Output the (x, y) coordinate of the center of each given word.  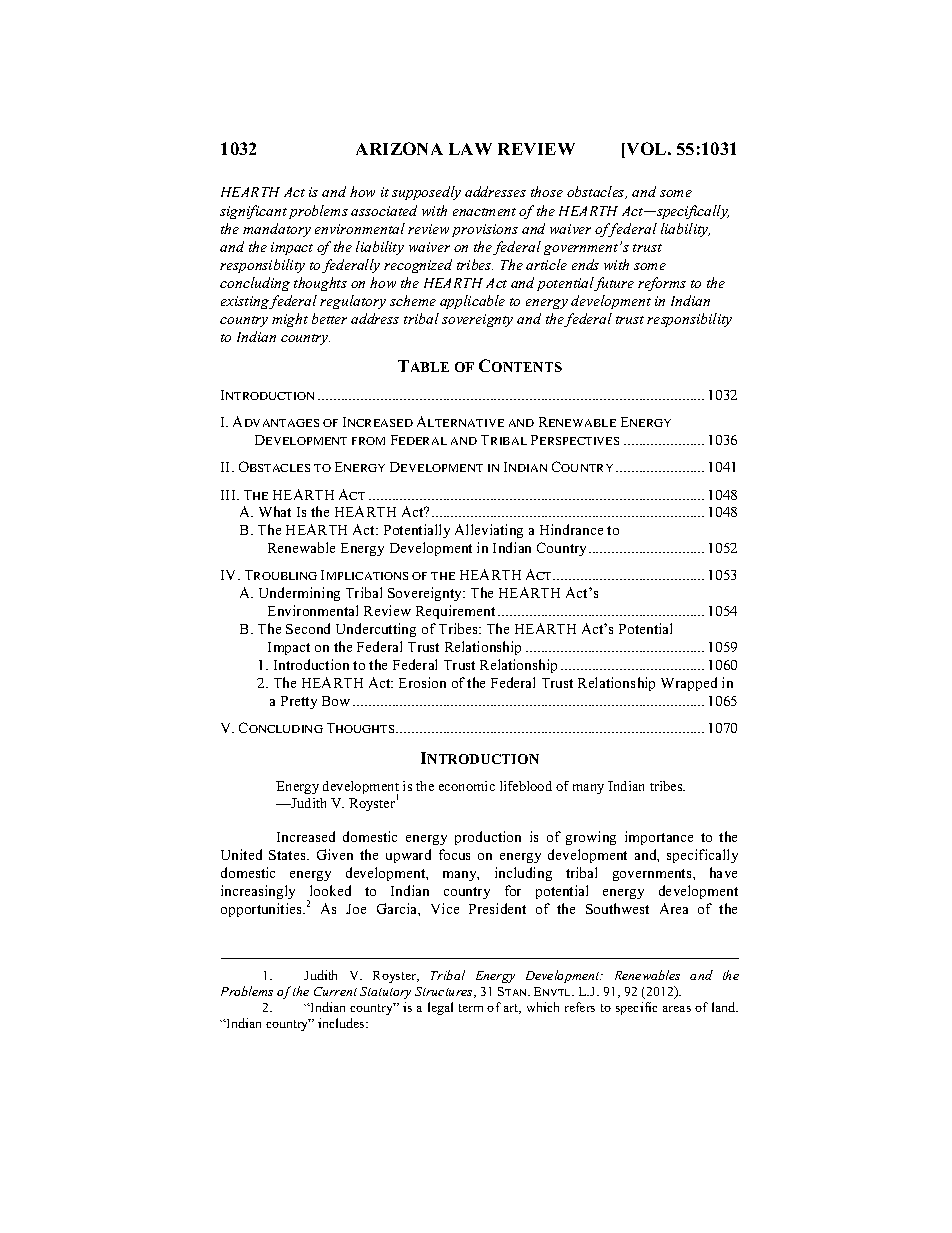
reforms (662, 284)
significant (253, 212)
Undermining (299, 594)
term (471, 1008)
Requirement (455, 612)
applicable (472, 302)
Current (335, 991)
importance (659, 838)
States (288, 855)
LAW (470, 149)
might (290, 320)
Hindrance (571, 529)
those (547, 191)
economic (467, 786)
